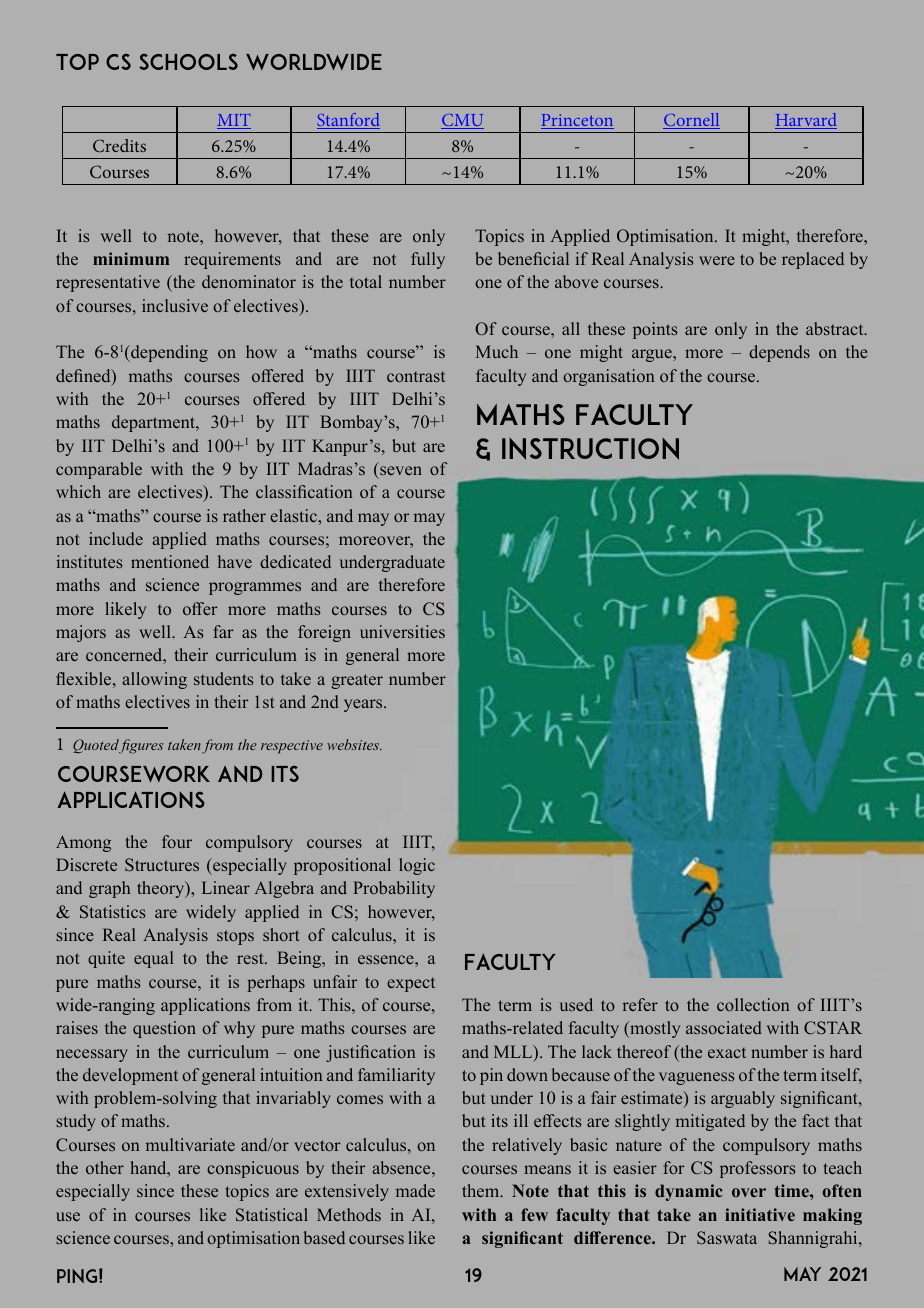 This page has height=1308, width=924. What do you see at coordinates (168, 353) in the page?
I see `depending` at bounding box center [168, 353].
